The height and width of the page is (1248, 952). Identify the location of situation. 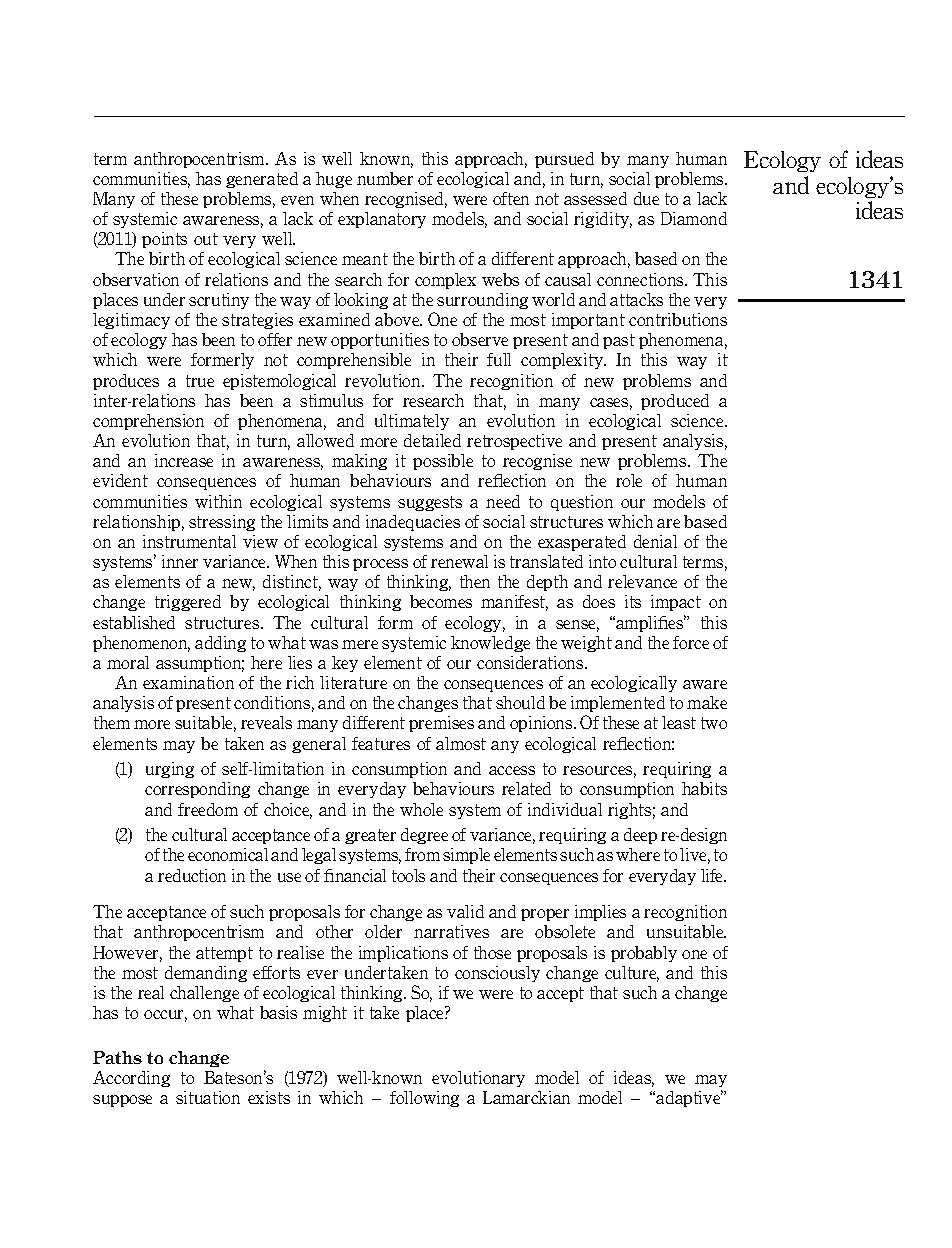
(208, 1097).
